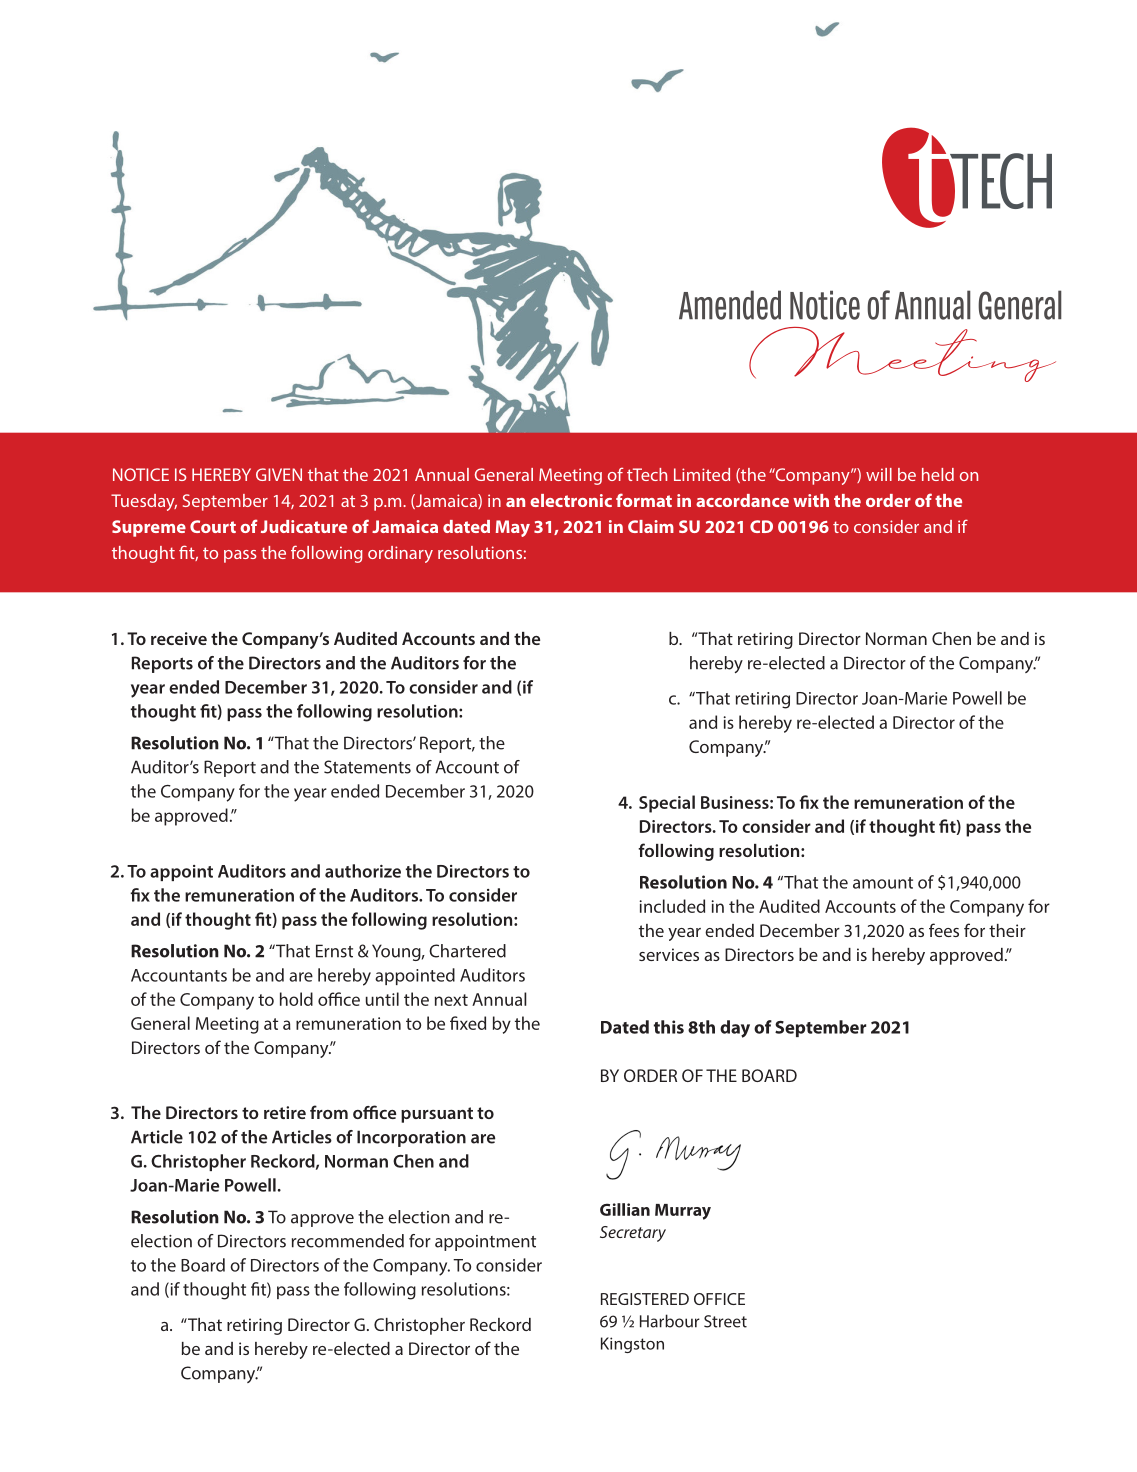 The width and height of the screenshot is (1137, 1472). I want to click on GIVEN, so click(279, 474).
